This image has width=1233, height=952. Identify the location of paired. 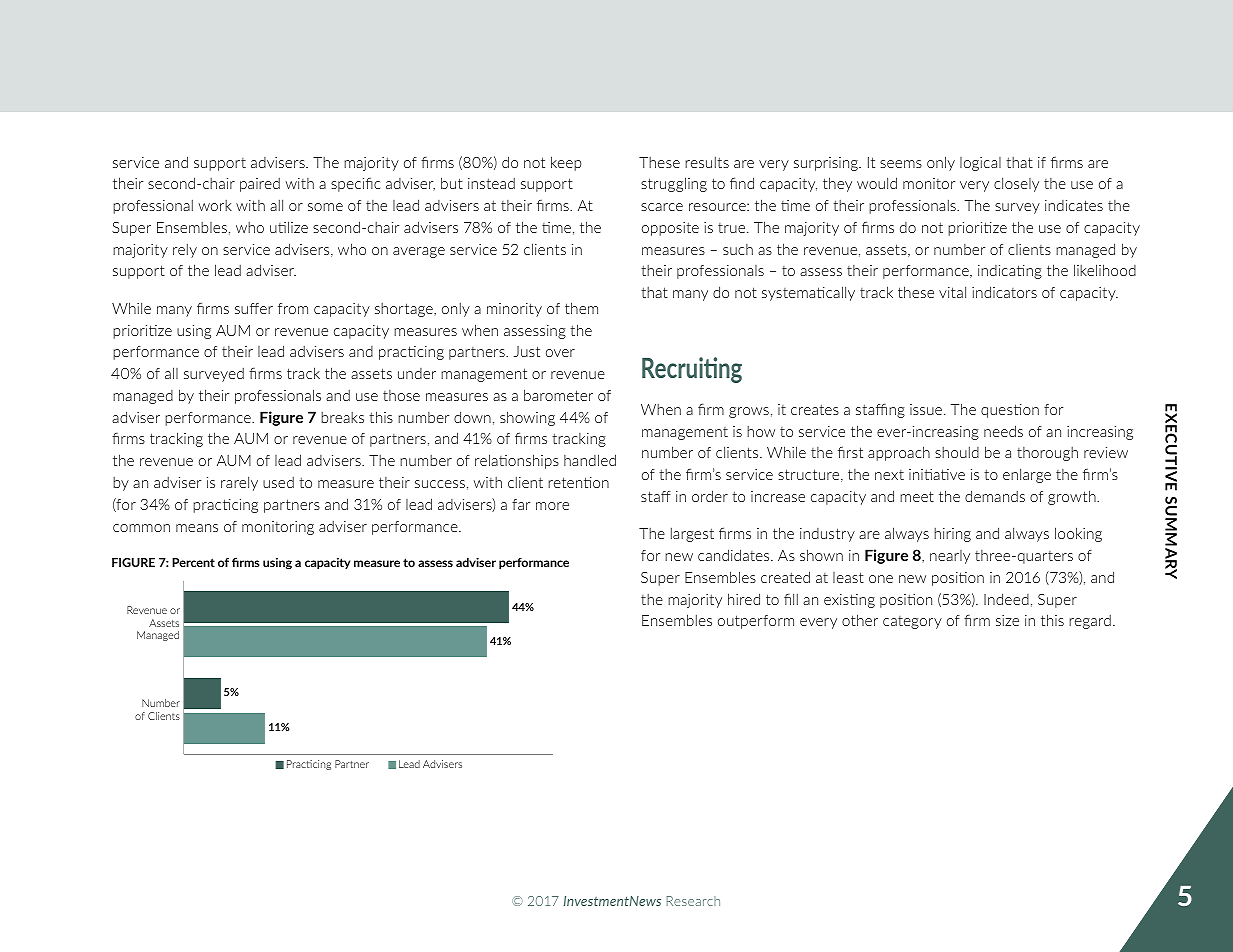
(260, 185).
